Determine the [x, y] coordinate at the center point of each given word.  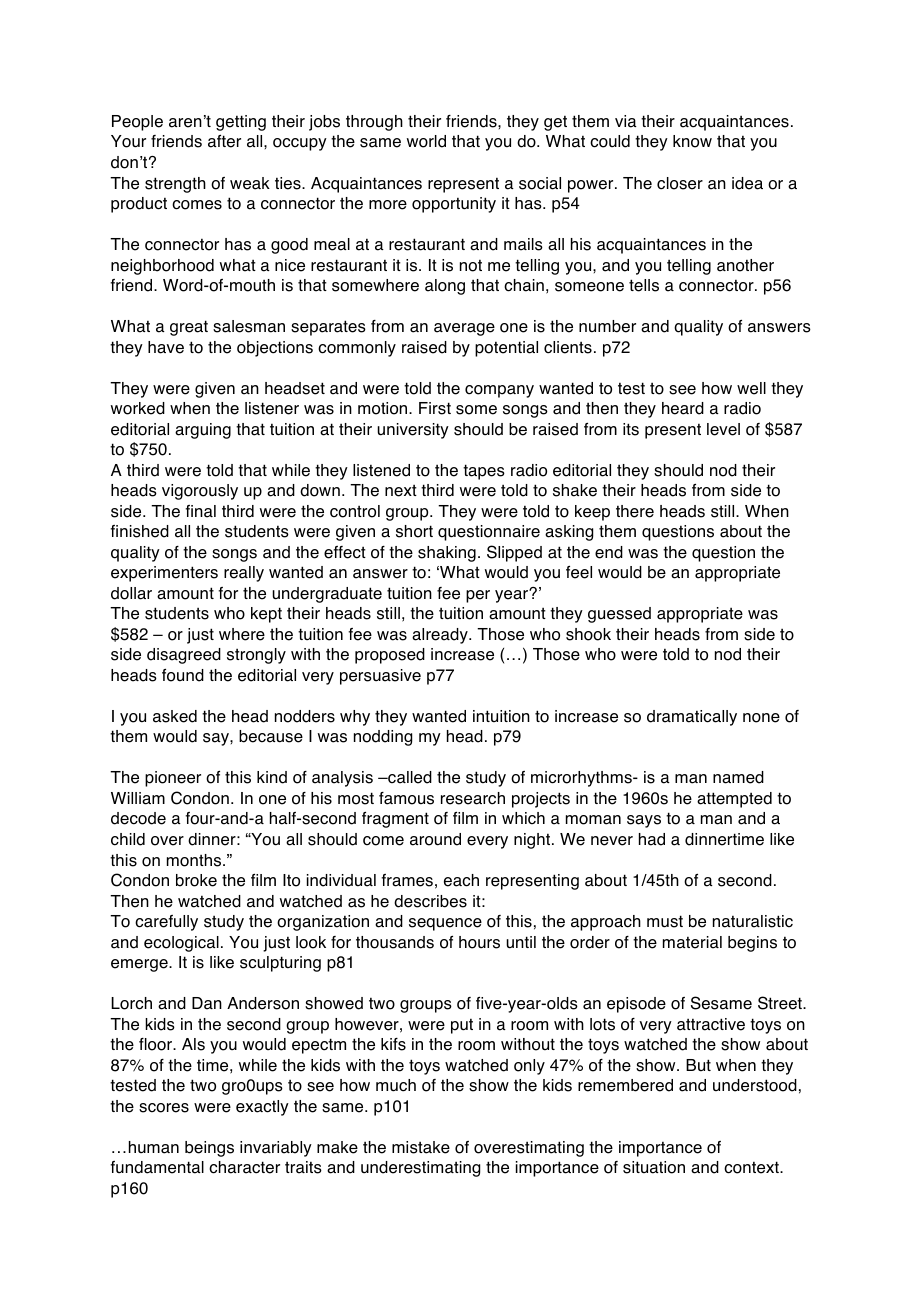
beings [209, 1149]
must [665, 921]
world [426, 141]
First [435, 408]
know [692, 141]
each [461, 880]
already [441, 636]
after [224, 141]
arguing [203, 431]
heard [683, 408]
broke [196, 880]
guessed [619, 615]
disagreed [184, 656]
